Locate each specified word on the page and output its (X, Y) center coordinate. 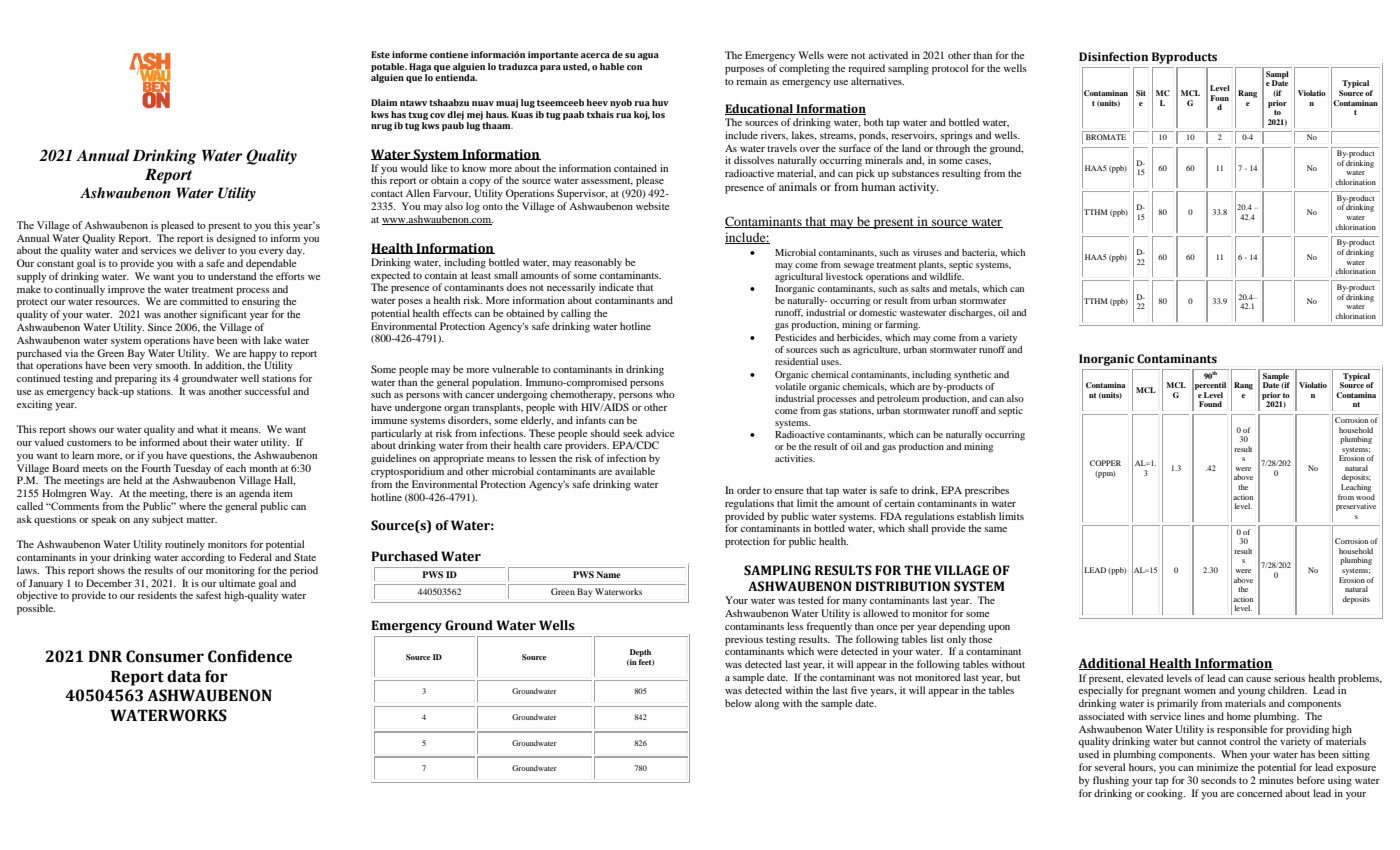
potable (389, 67)
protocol (950, 69)
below (738, 703)
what (207, 429)
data (184, 676)
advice (660, 433)
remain (751, 81)
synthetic (972, 375)
